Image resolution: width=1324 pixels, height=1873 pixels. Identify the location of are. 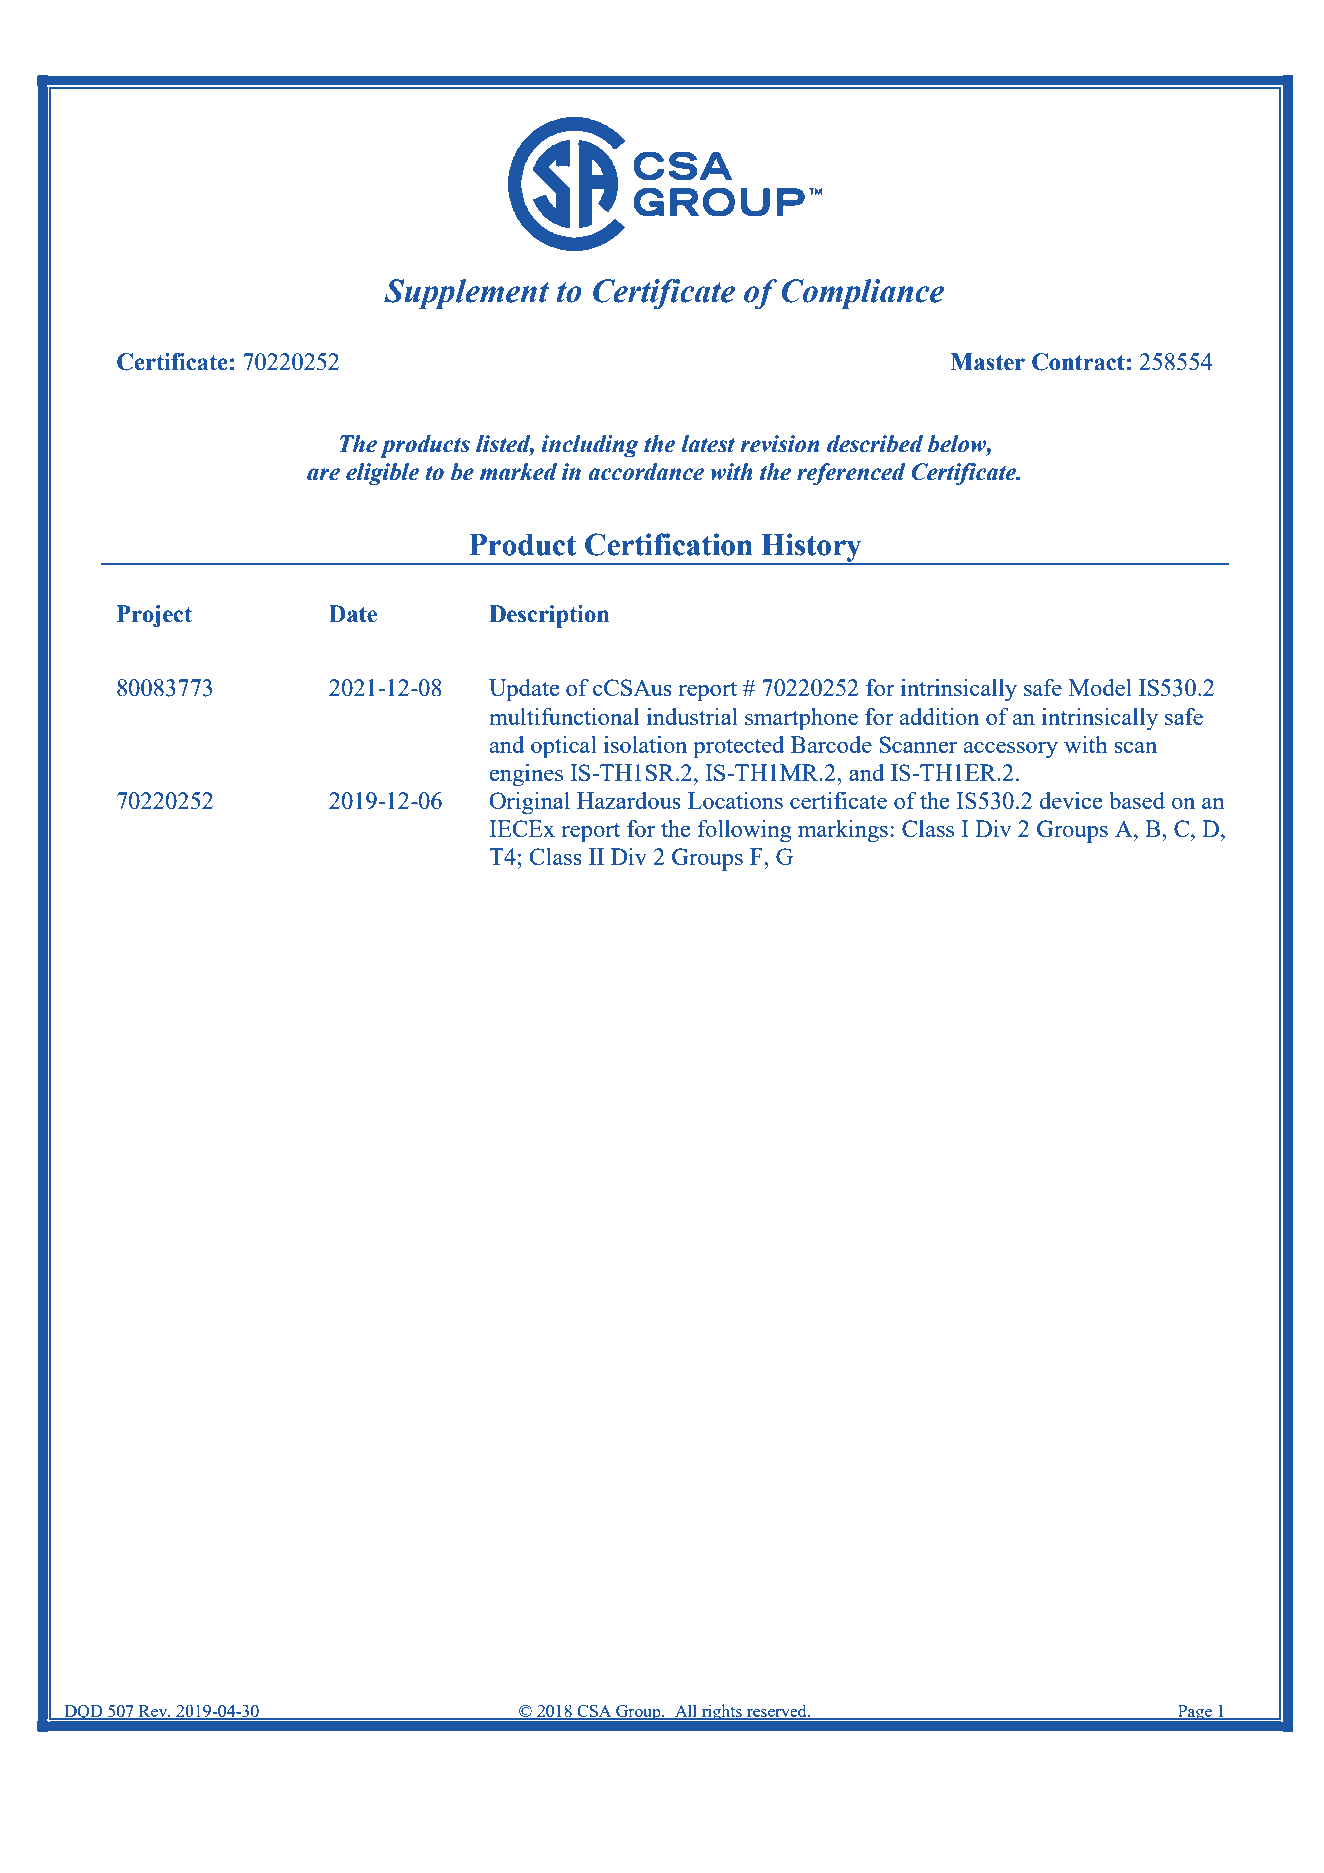
(323, 474).
